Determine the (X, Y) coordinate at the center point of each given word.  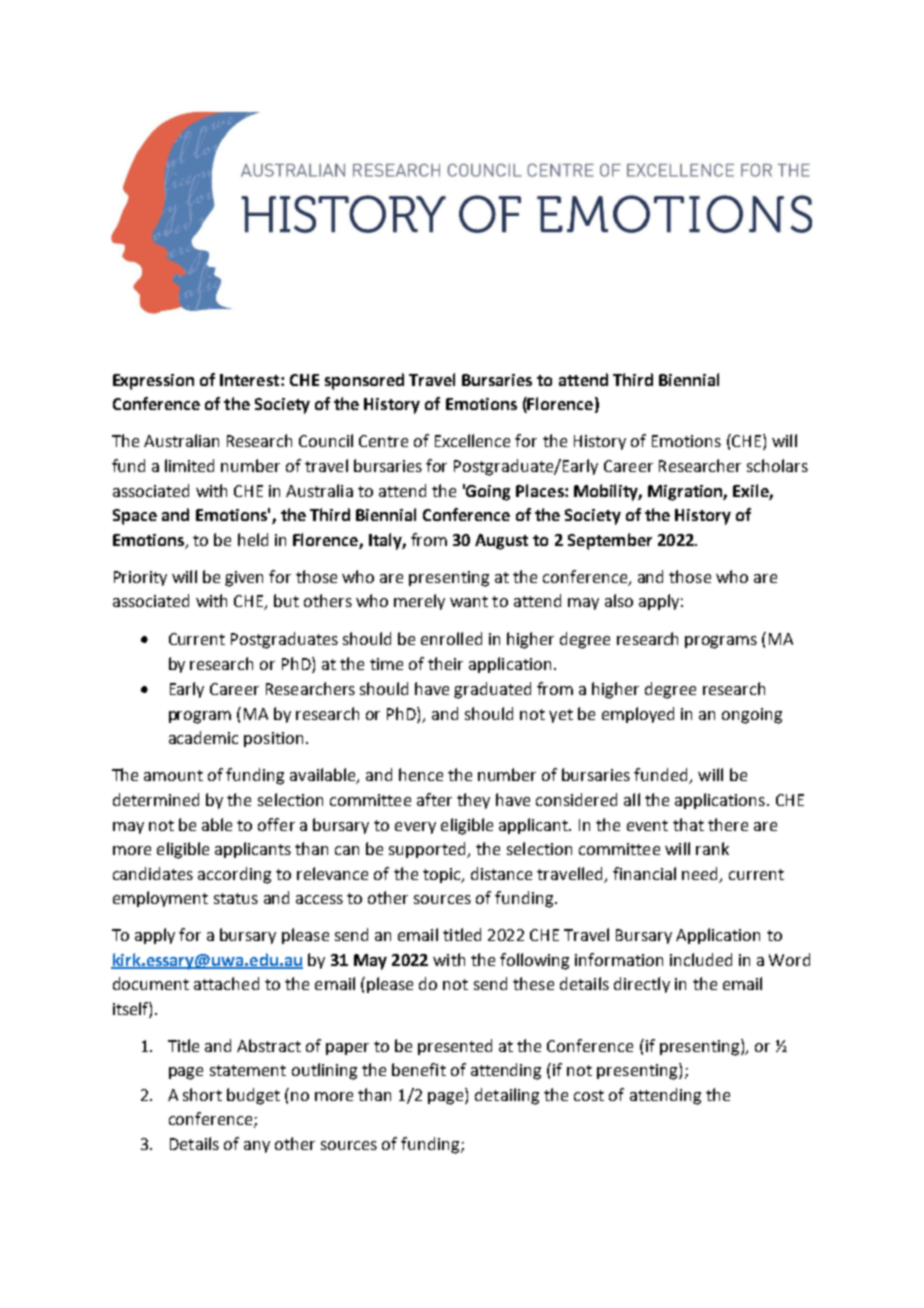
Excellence (472, 440)
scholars (777, 465)
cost (589, 1095)
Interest (251, 380)
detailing (507, 1096)
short (202, 1094)
